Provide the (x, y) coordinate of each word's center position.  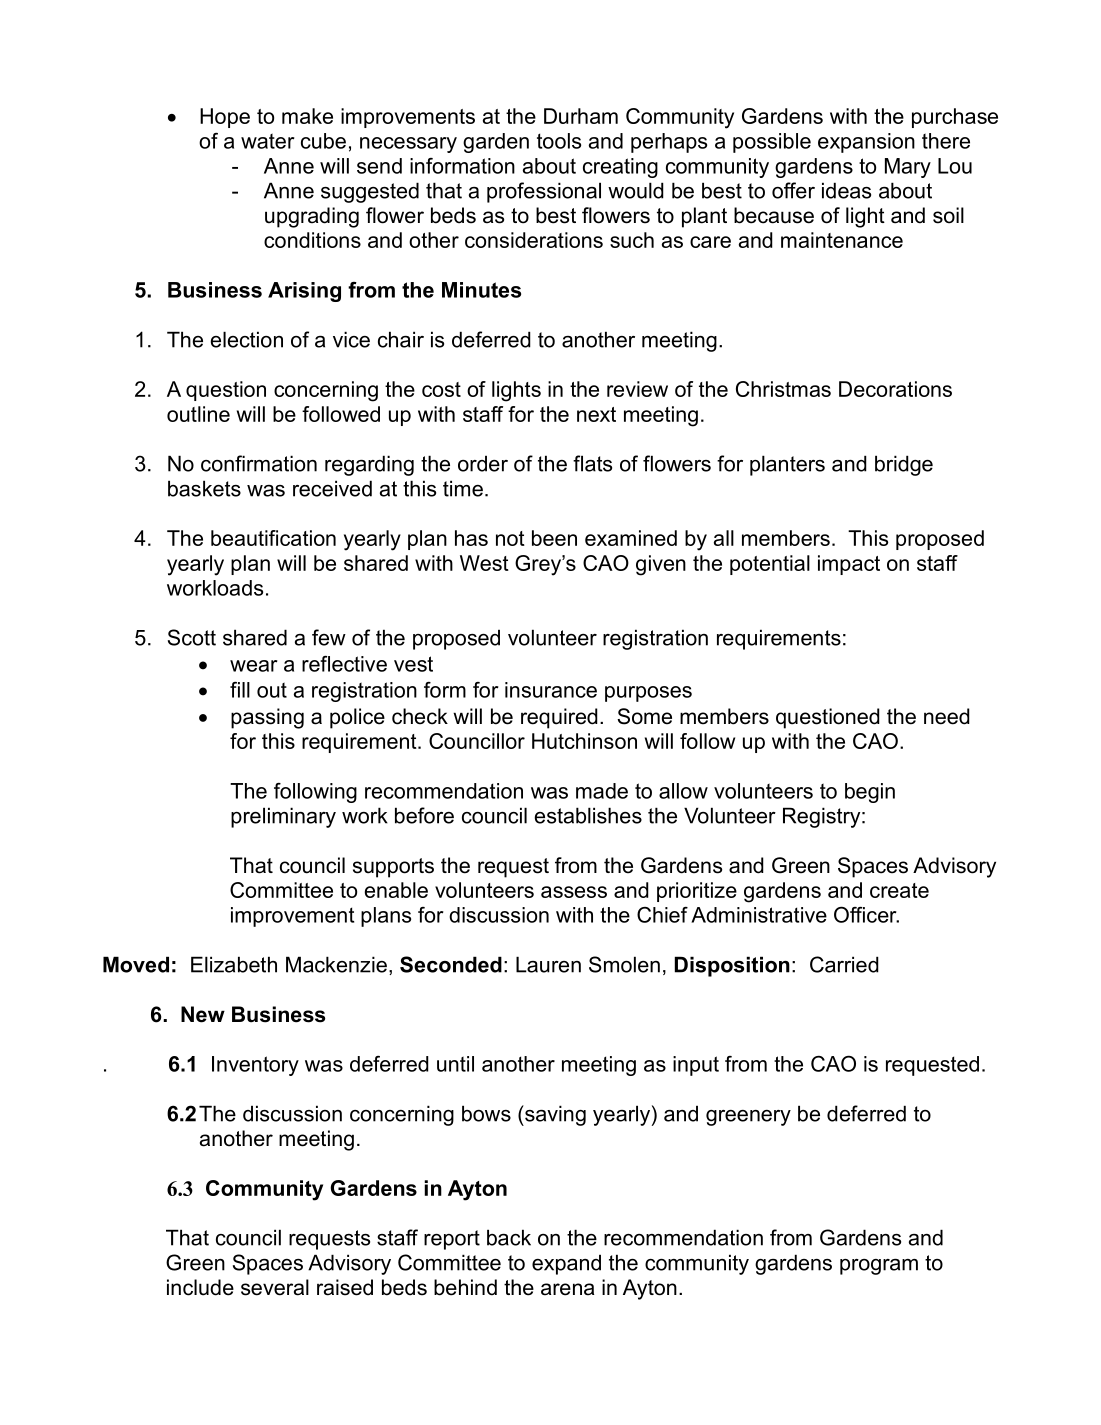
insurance (551, 690)
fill (240, 690)
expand (566, 1264)
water (268, 141)
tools (559, 141)
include (200, 1287)
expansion (866, 143)
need (947, 716)
